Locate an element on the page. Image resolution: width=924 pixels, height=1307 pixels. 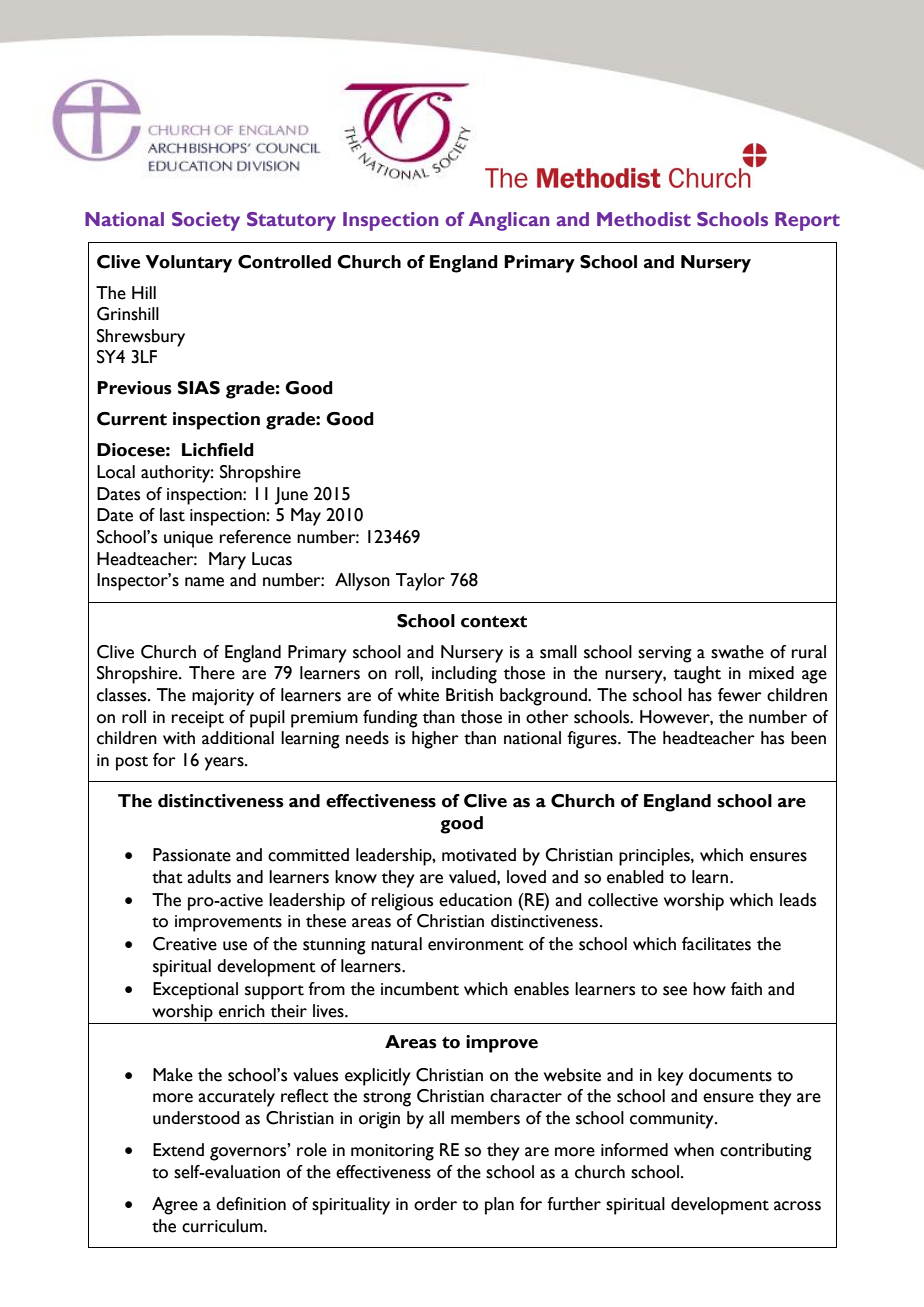
Anglican is located at coordinates (509, 221).
